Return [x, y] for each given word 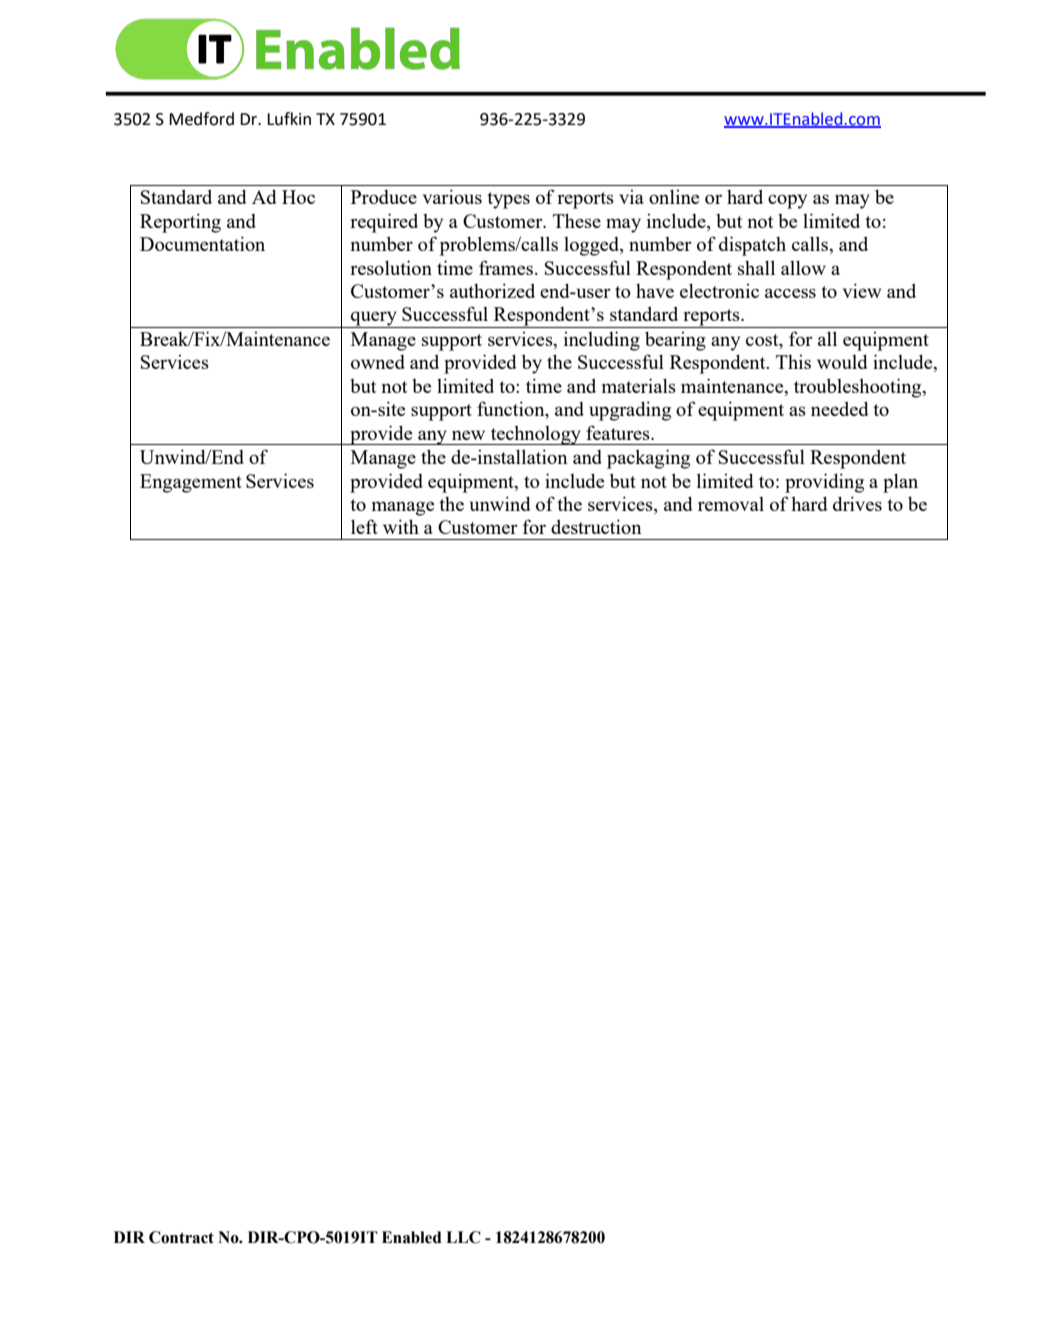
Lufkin [289, 119]
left [364, 526]
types [508, 200]
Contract [181, 1237]
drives [857, 503]
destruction [596, 526]
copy [787, 201]
